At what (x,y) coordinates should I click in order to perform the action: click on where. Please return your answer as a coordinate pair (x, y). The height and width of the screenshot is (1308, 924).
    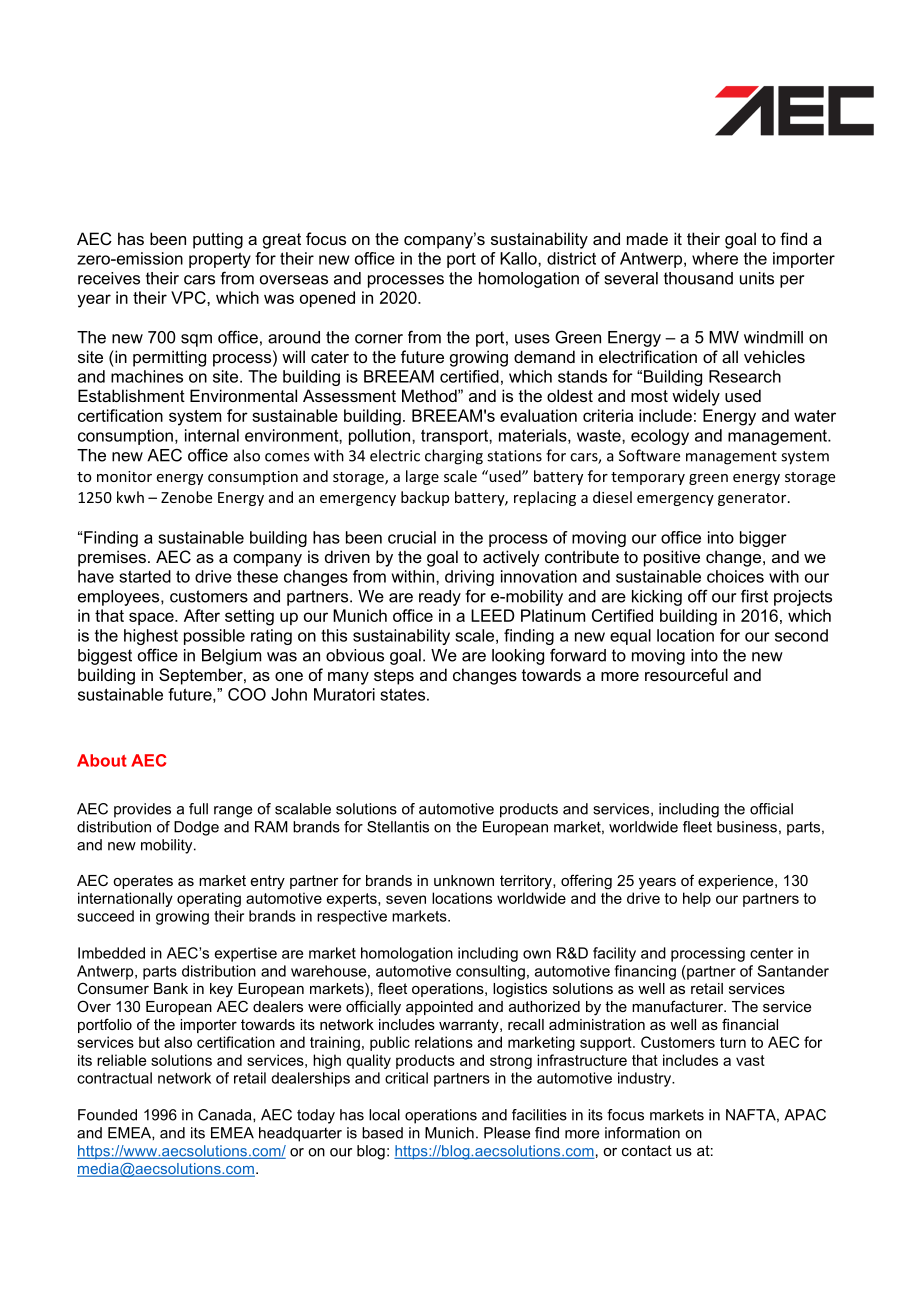
    Looking at the image, I should click on (715, 258).
